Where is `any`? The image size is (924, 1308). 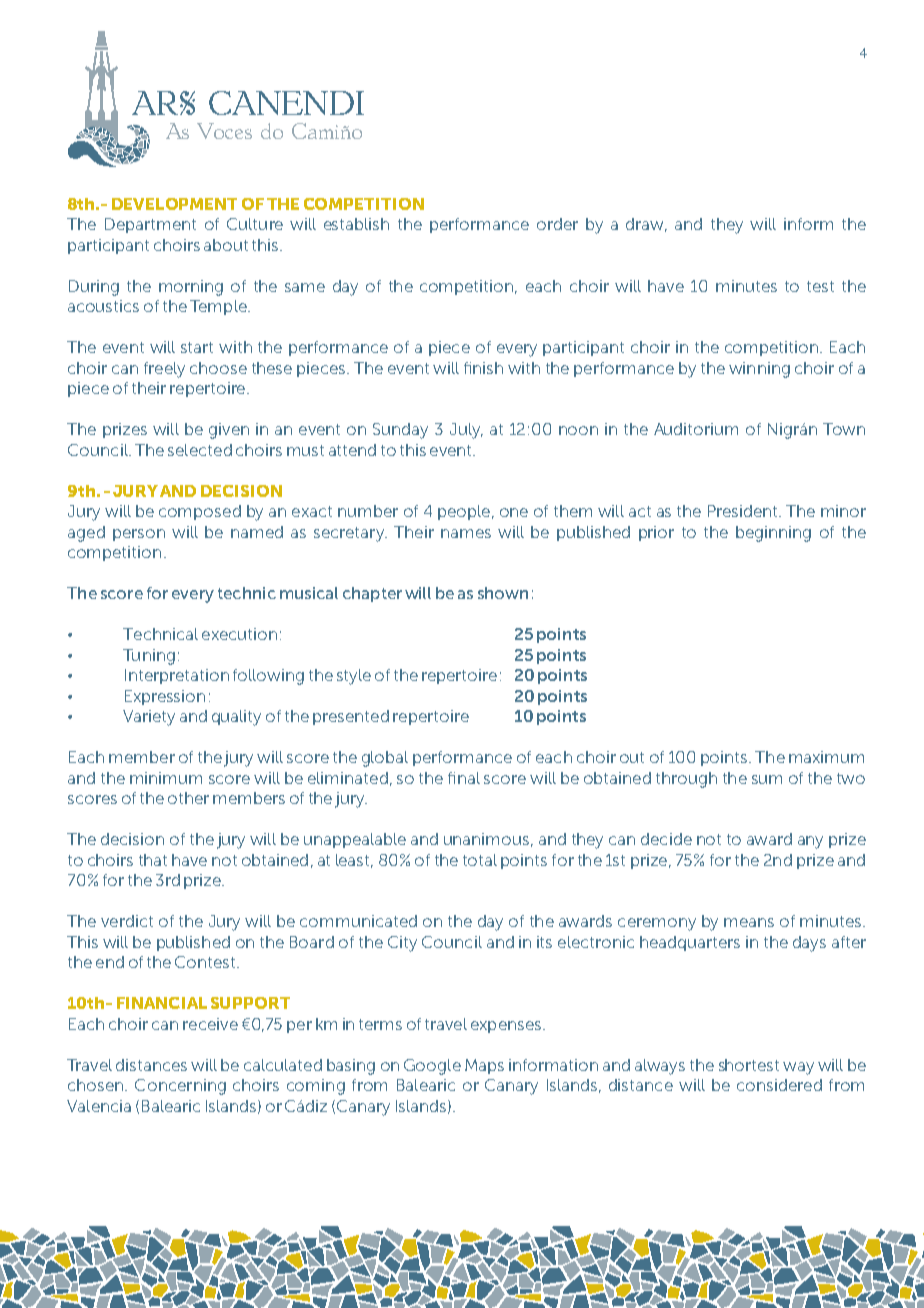
any is located at coordinates (810, 842).
